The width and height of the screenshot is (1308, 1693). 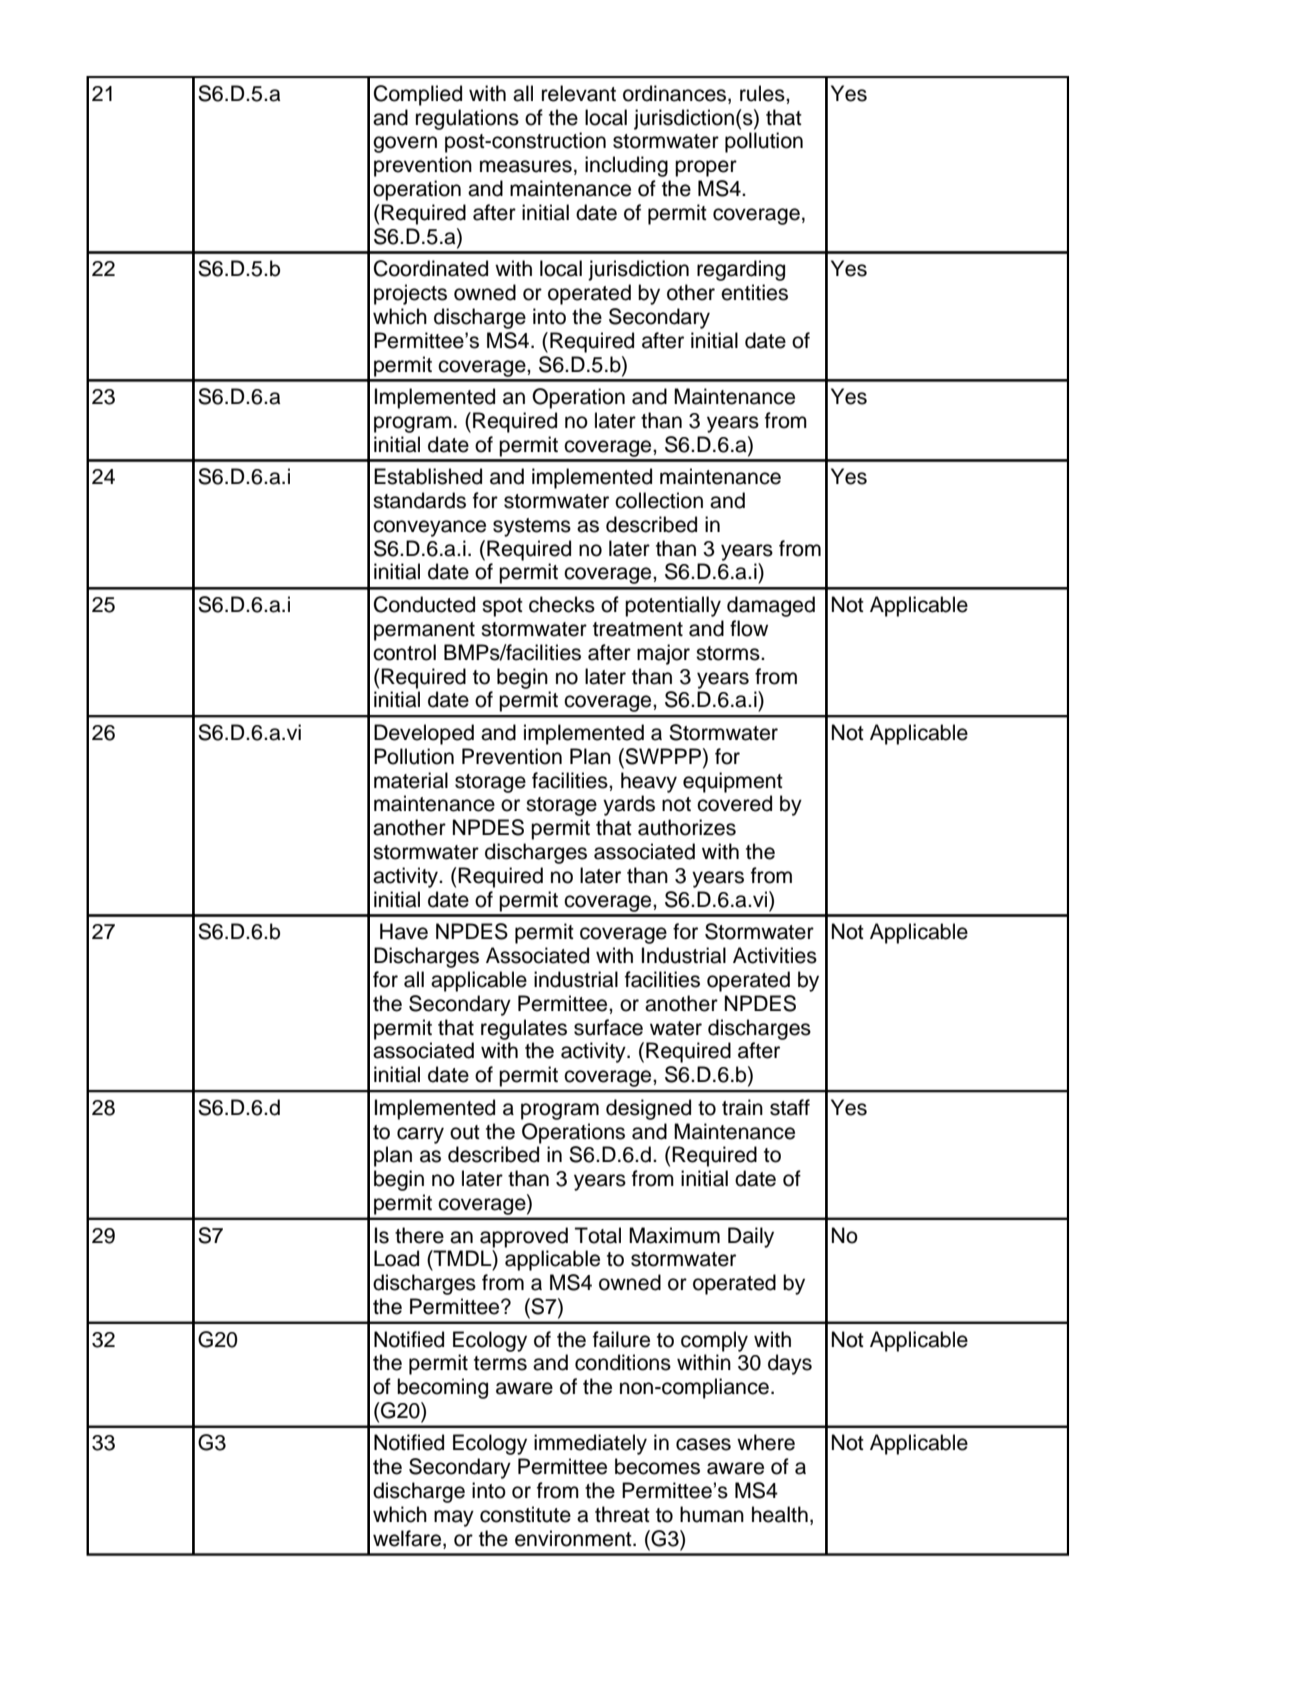 I want to click on may, so click(x=454, y=1518).
